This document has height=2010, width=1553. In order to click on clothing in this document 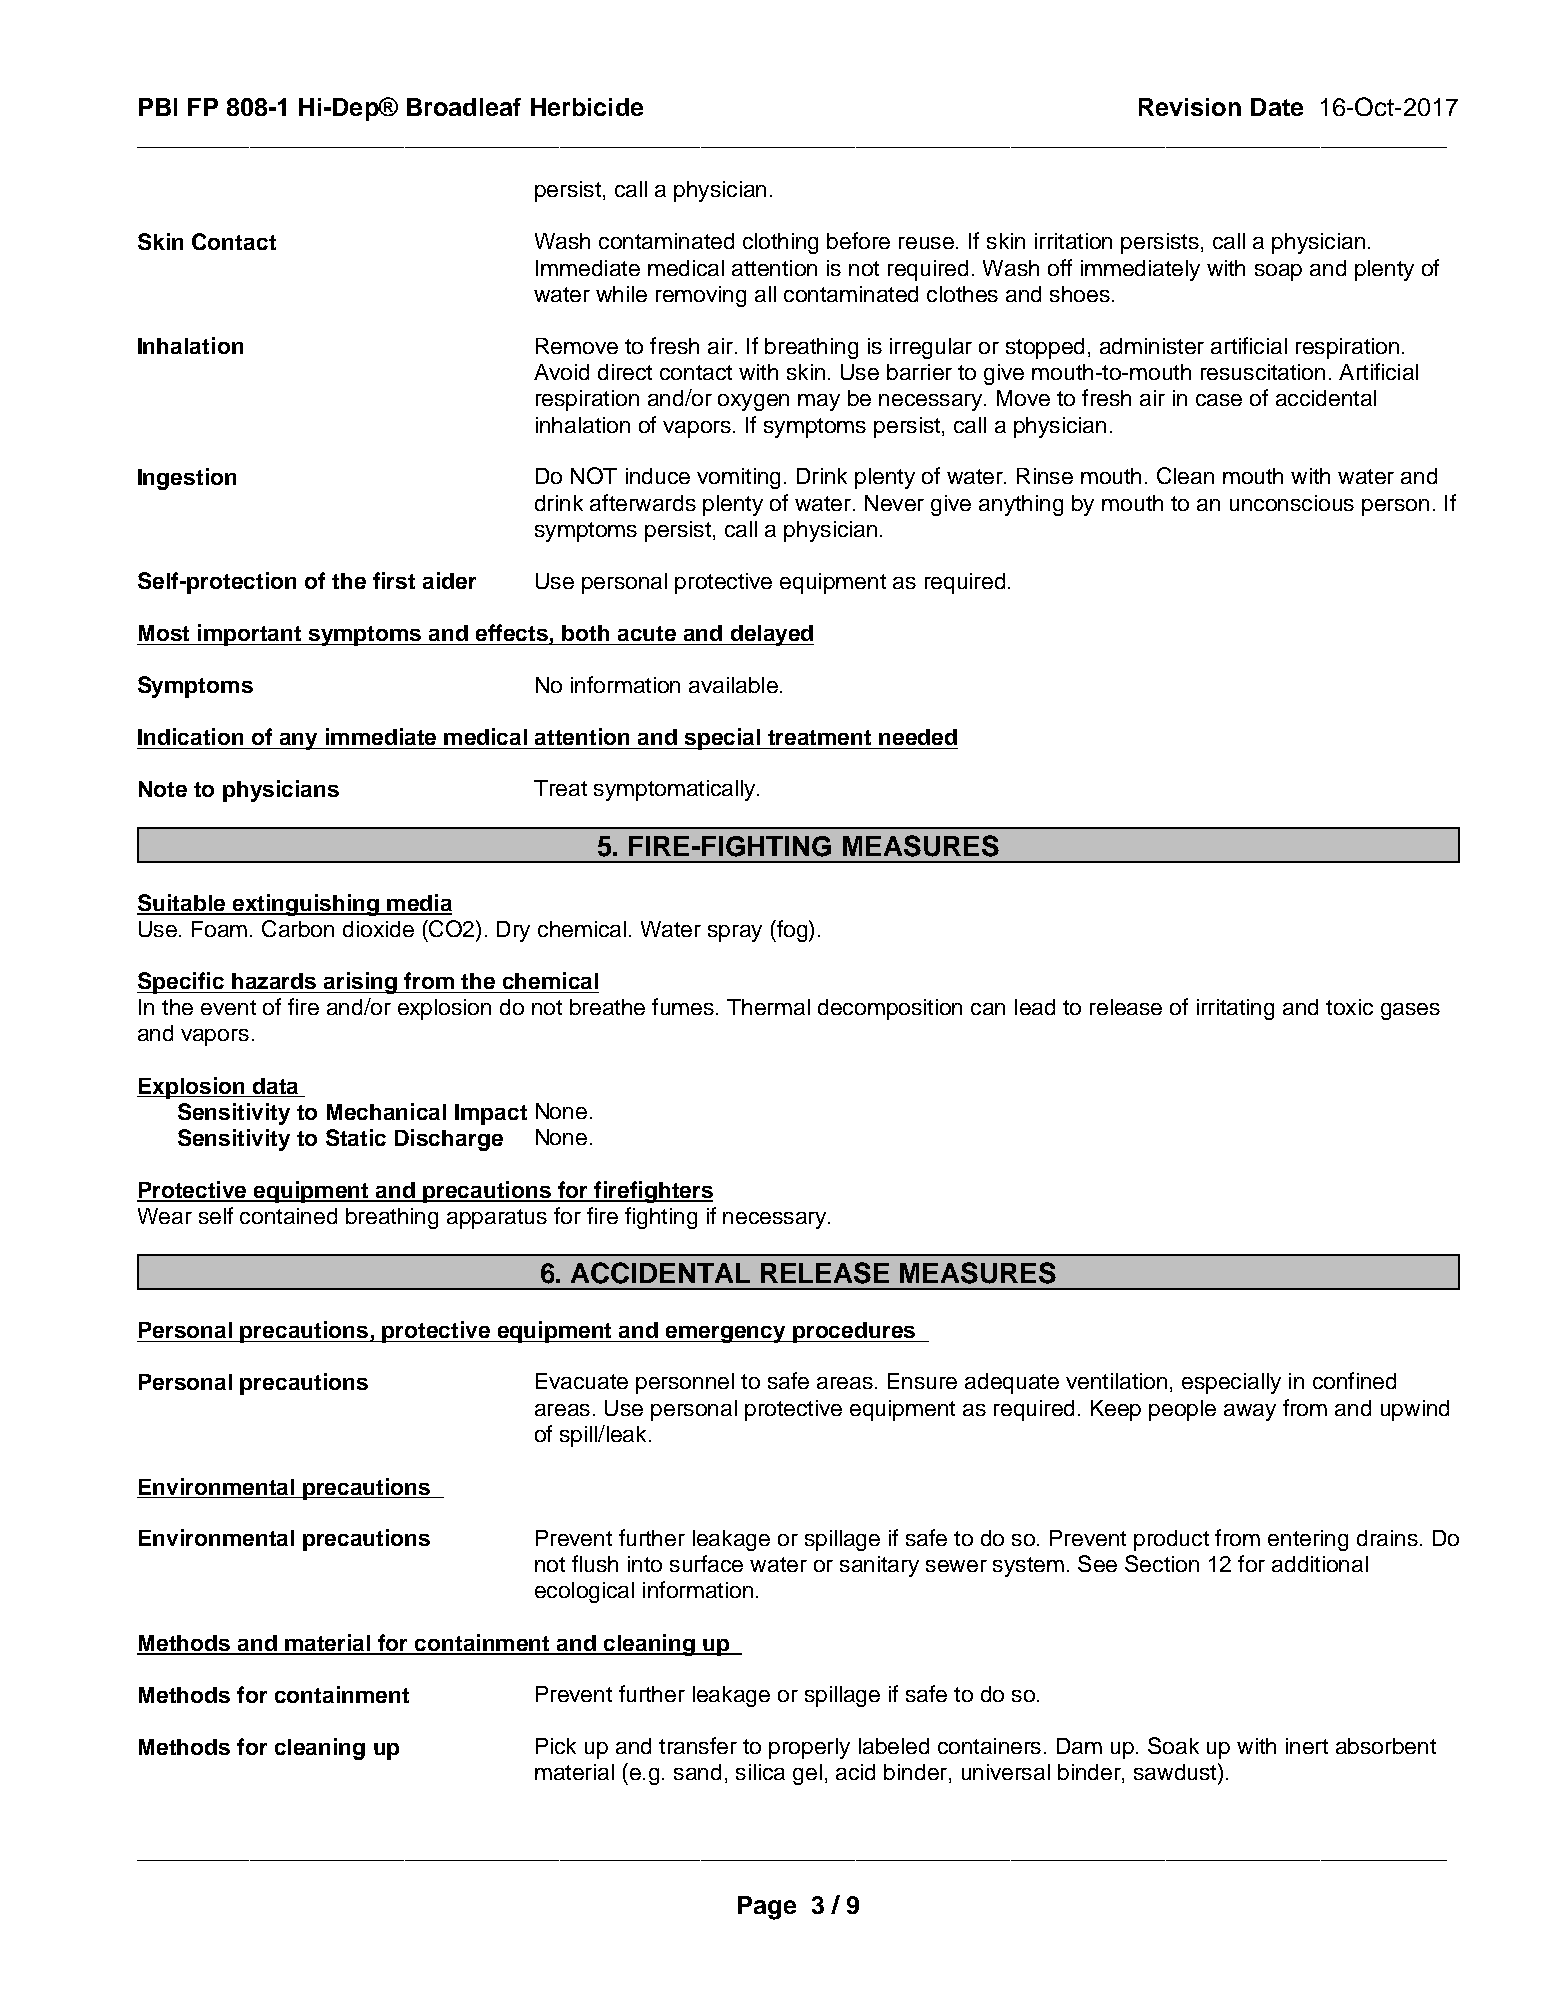, I will do `click(780, 243)`.
